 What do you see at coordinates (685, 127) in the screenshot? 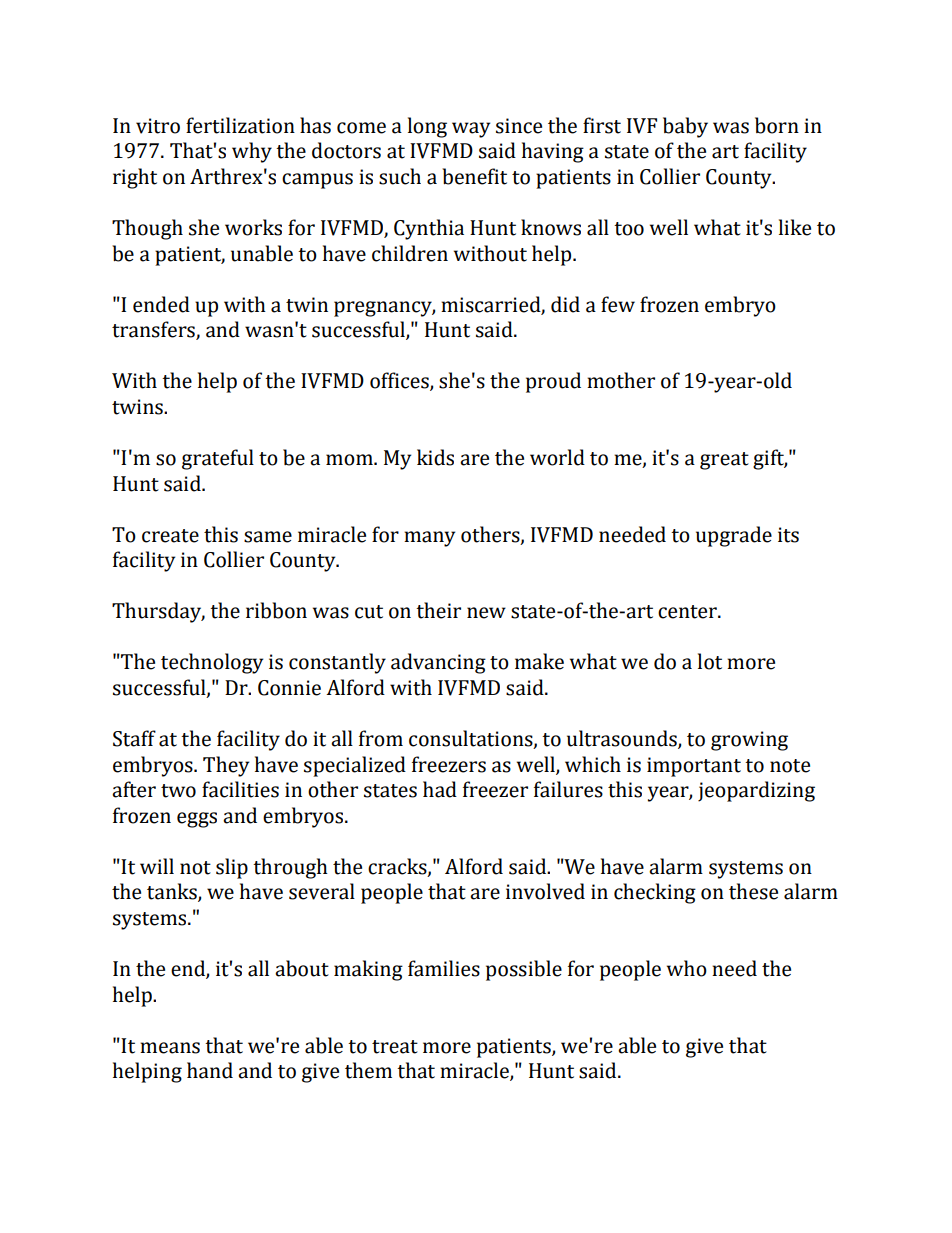
I see `baby` at bounding box center [685, 127].
